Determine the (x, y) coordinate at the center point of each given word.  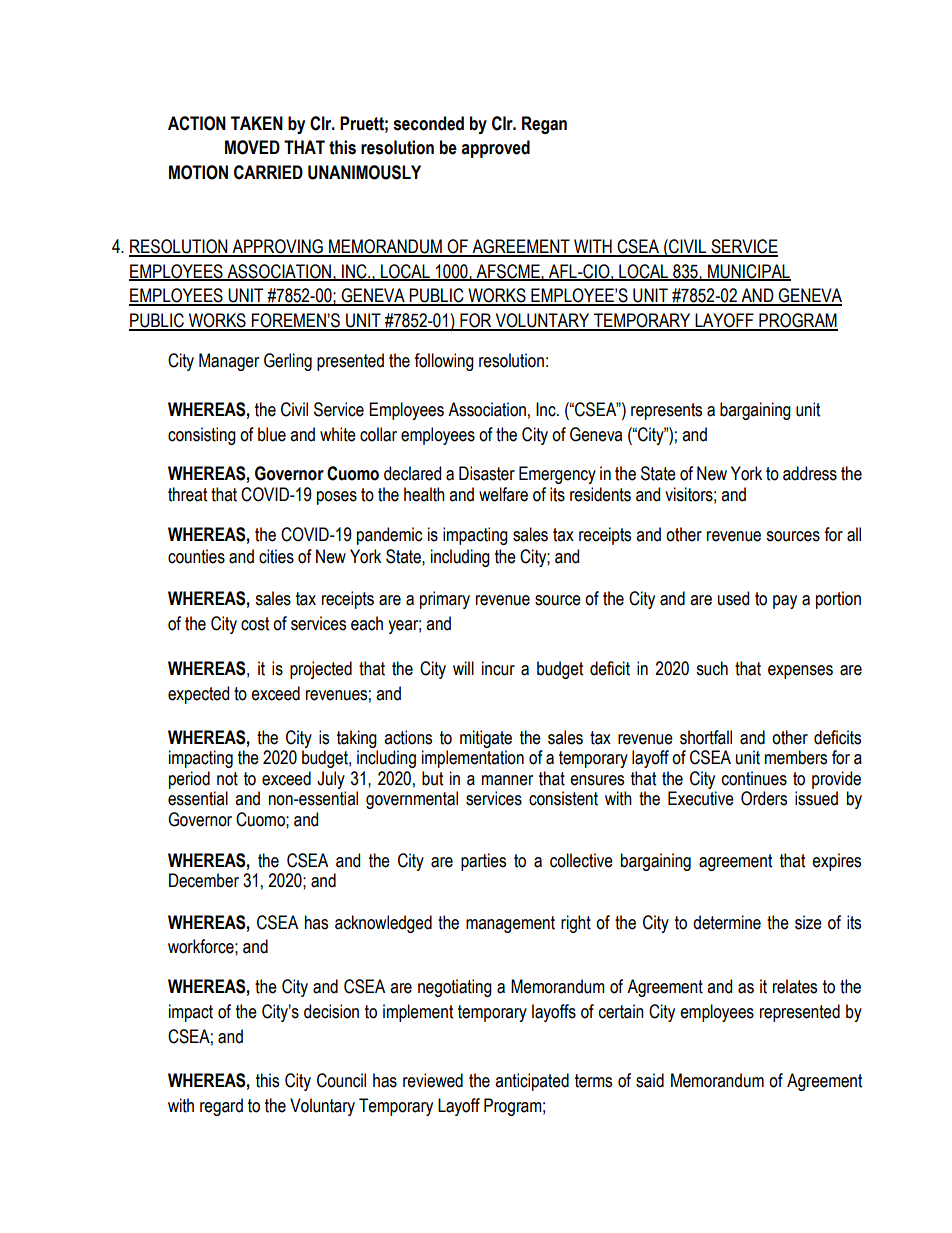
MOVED (252, 147)
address (810, 473)
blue (272, 434)
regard (221, 1107)
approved (495, 149)
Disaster (487, 473)
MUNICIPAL (748, 272)
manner (507, 780)
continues (754, 778)
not (227, 779)
